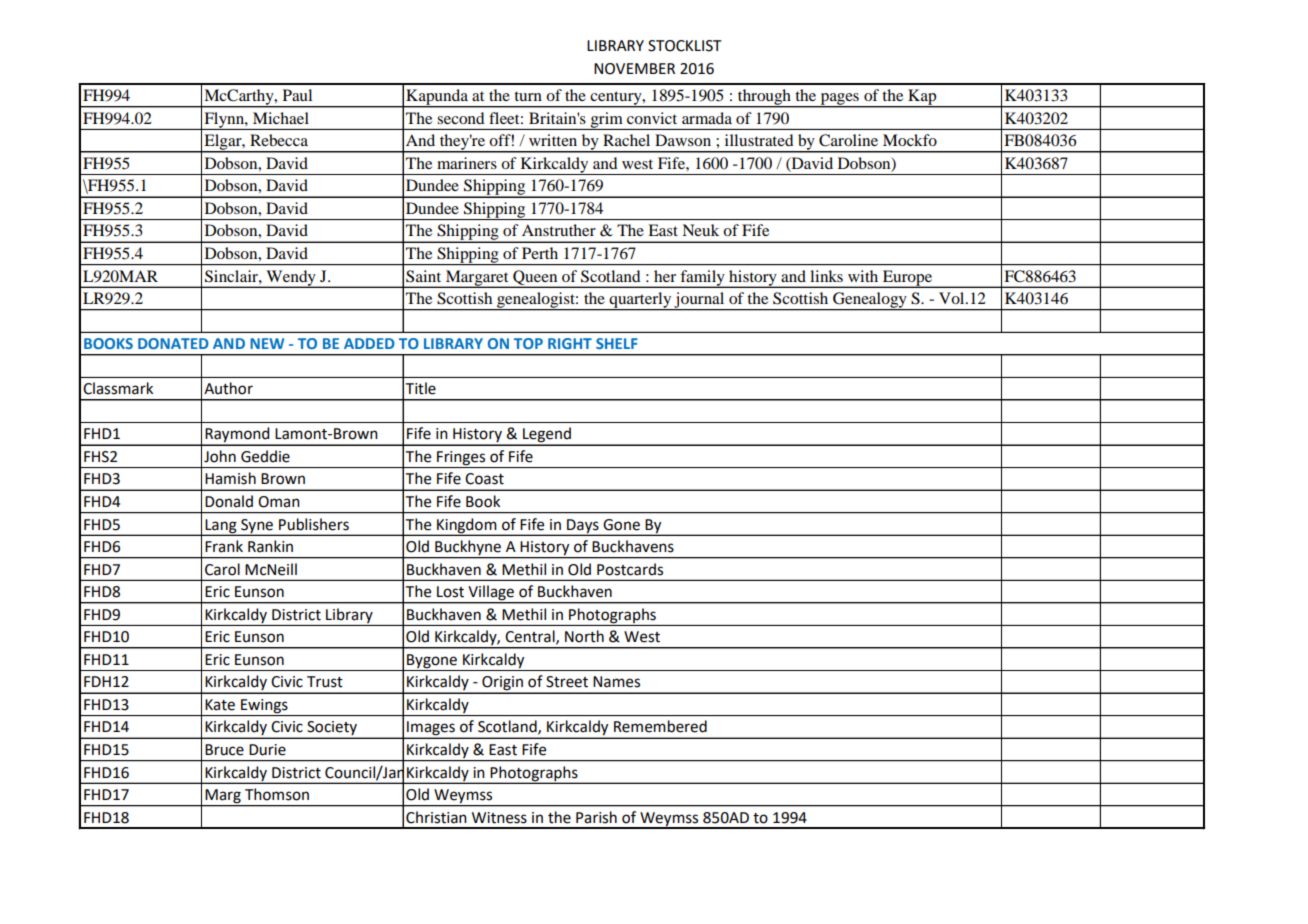  Describe the element at coordinates (547, 436) in the screenshot. I see `Legend` at that location.
